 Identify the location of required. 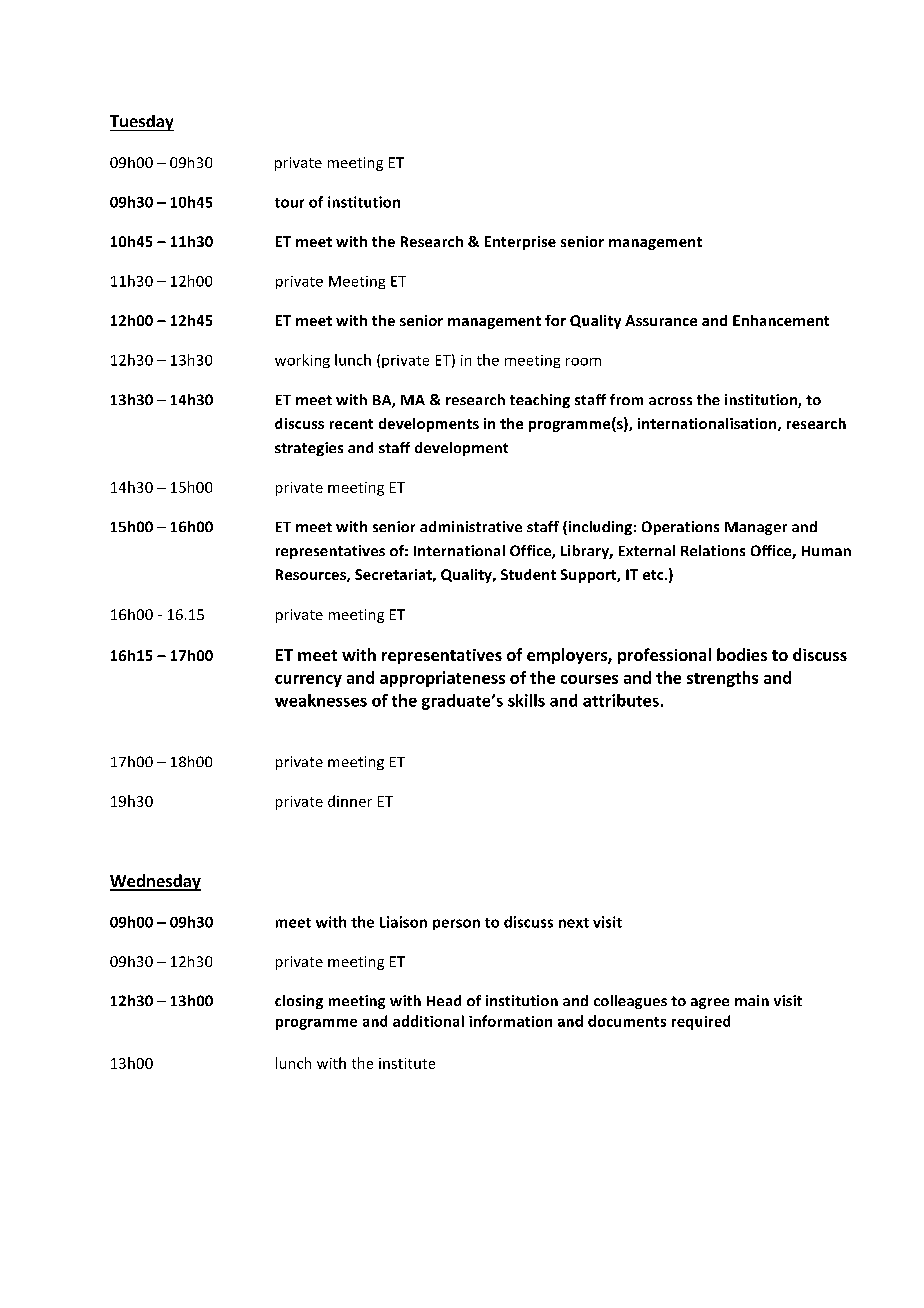
(701, 1022).
